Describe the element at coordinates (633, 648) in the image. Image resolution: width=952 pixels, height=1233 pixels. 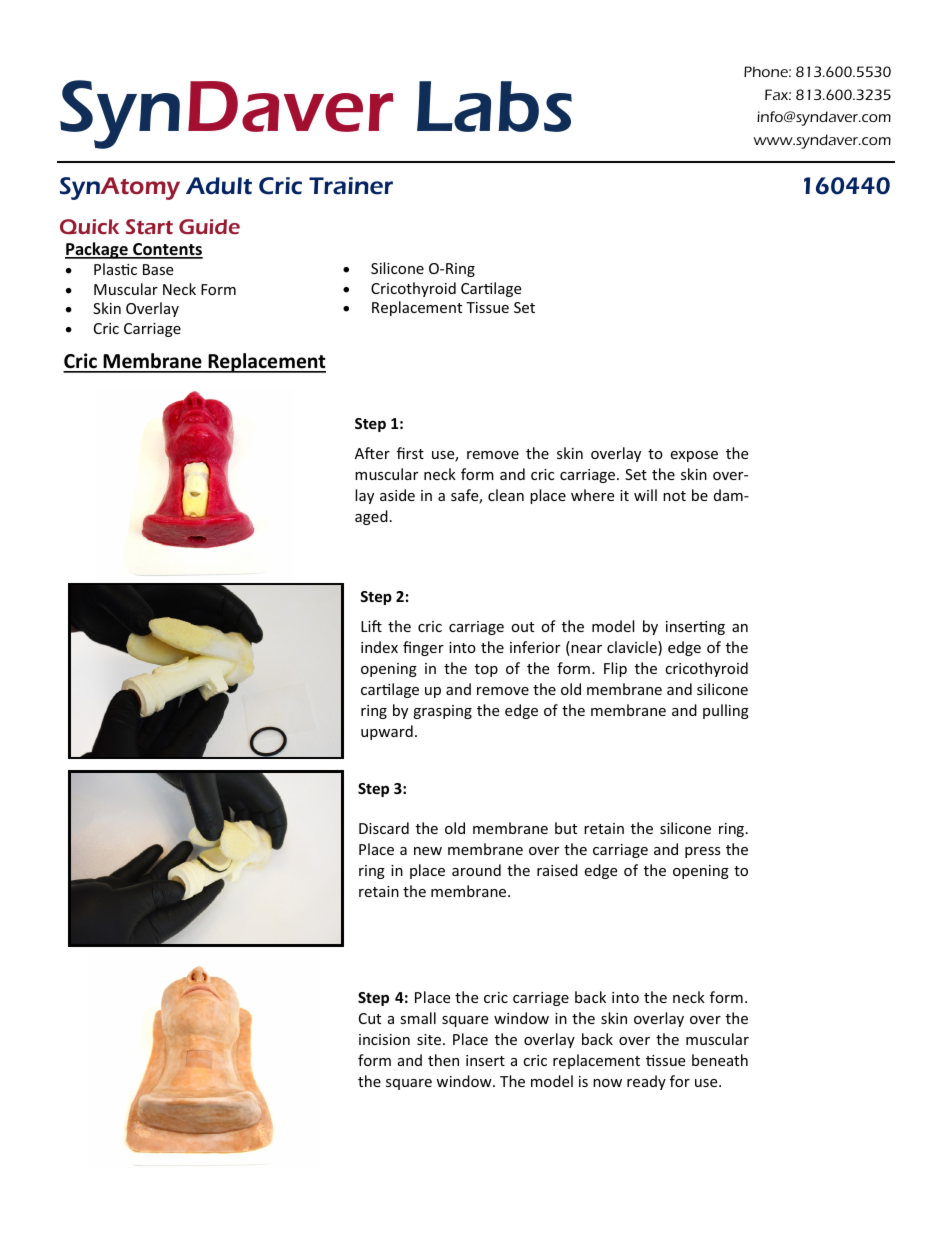
I see `clavicle` at that location.
